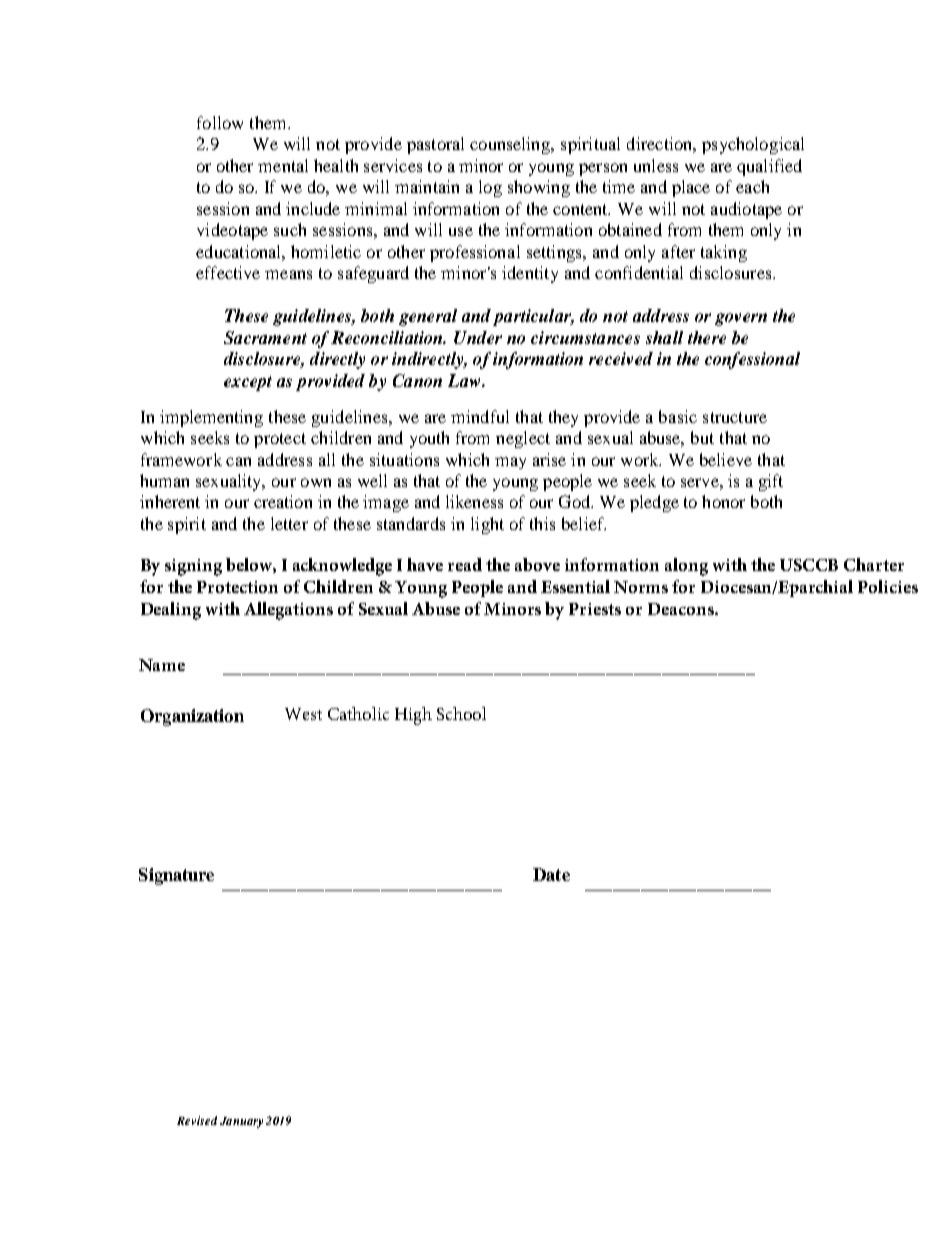 The width and height of the screenshot is (952, 1233). Describe the element at coordinates (769, 167) in the screenshot. I see `qualified` at that location.
